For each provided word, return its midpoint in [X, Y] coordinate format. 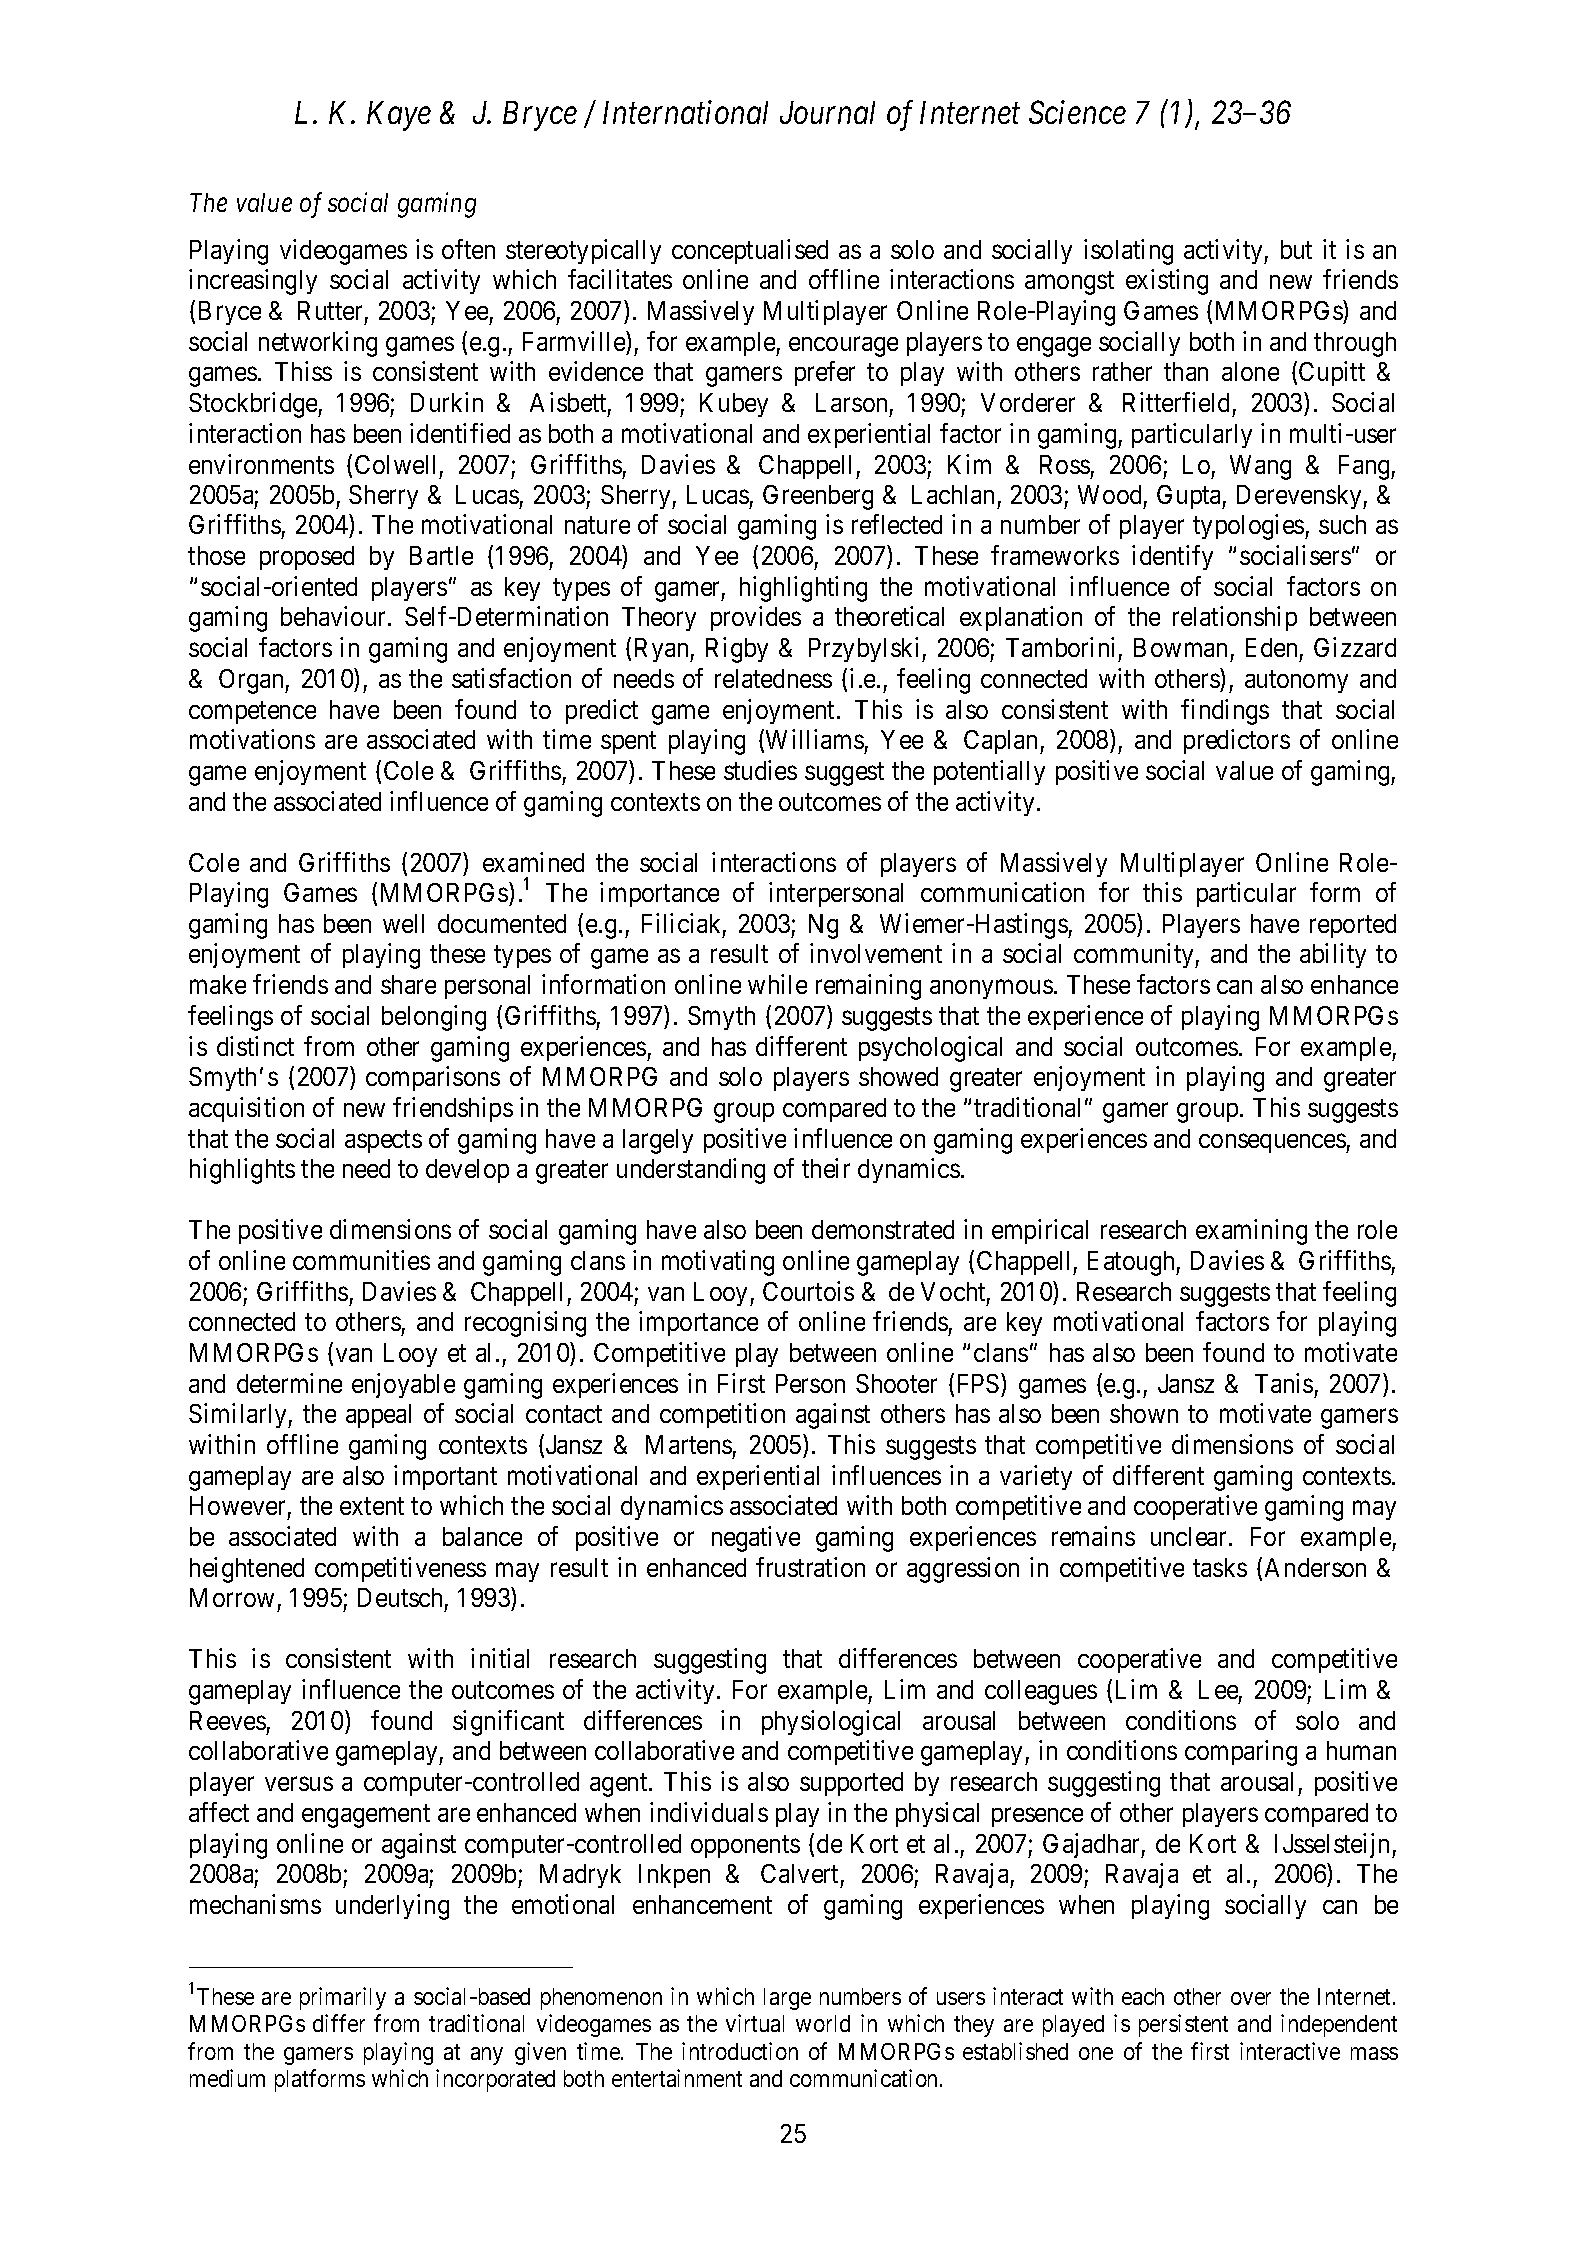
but [1296, 249]
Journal [827, 112]
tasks [1220, 1567]
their [826, 1168]
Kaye [399, 116]
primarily [343, 1998]
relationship [1235, 619]
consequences [1273, 1143]
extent [372, 1506]
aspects [383, 1141]
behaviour [335, 616]
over [1251, 1998]
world [823, 2023]
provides [756, 619]
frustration [810, 1567]
